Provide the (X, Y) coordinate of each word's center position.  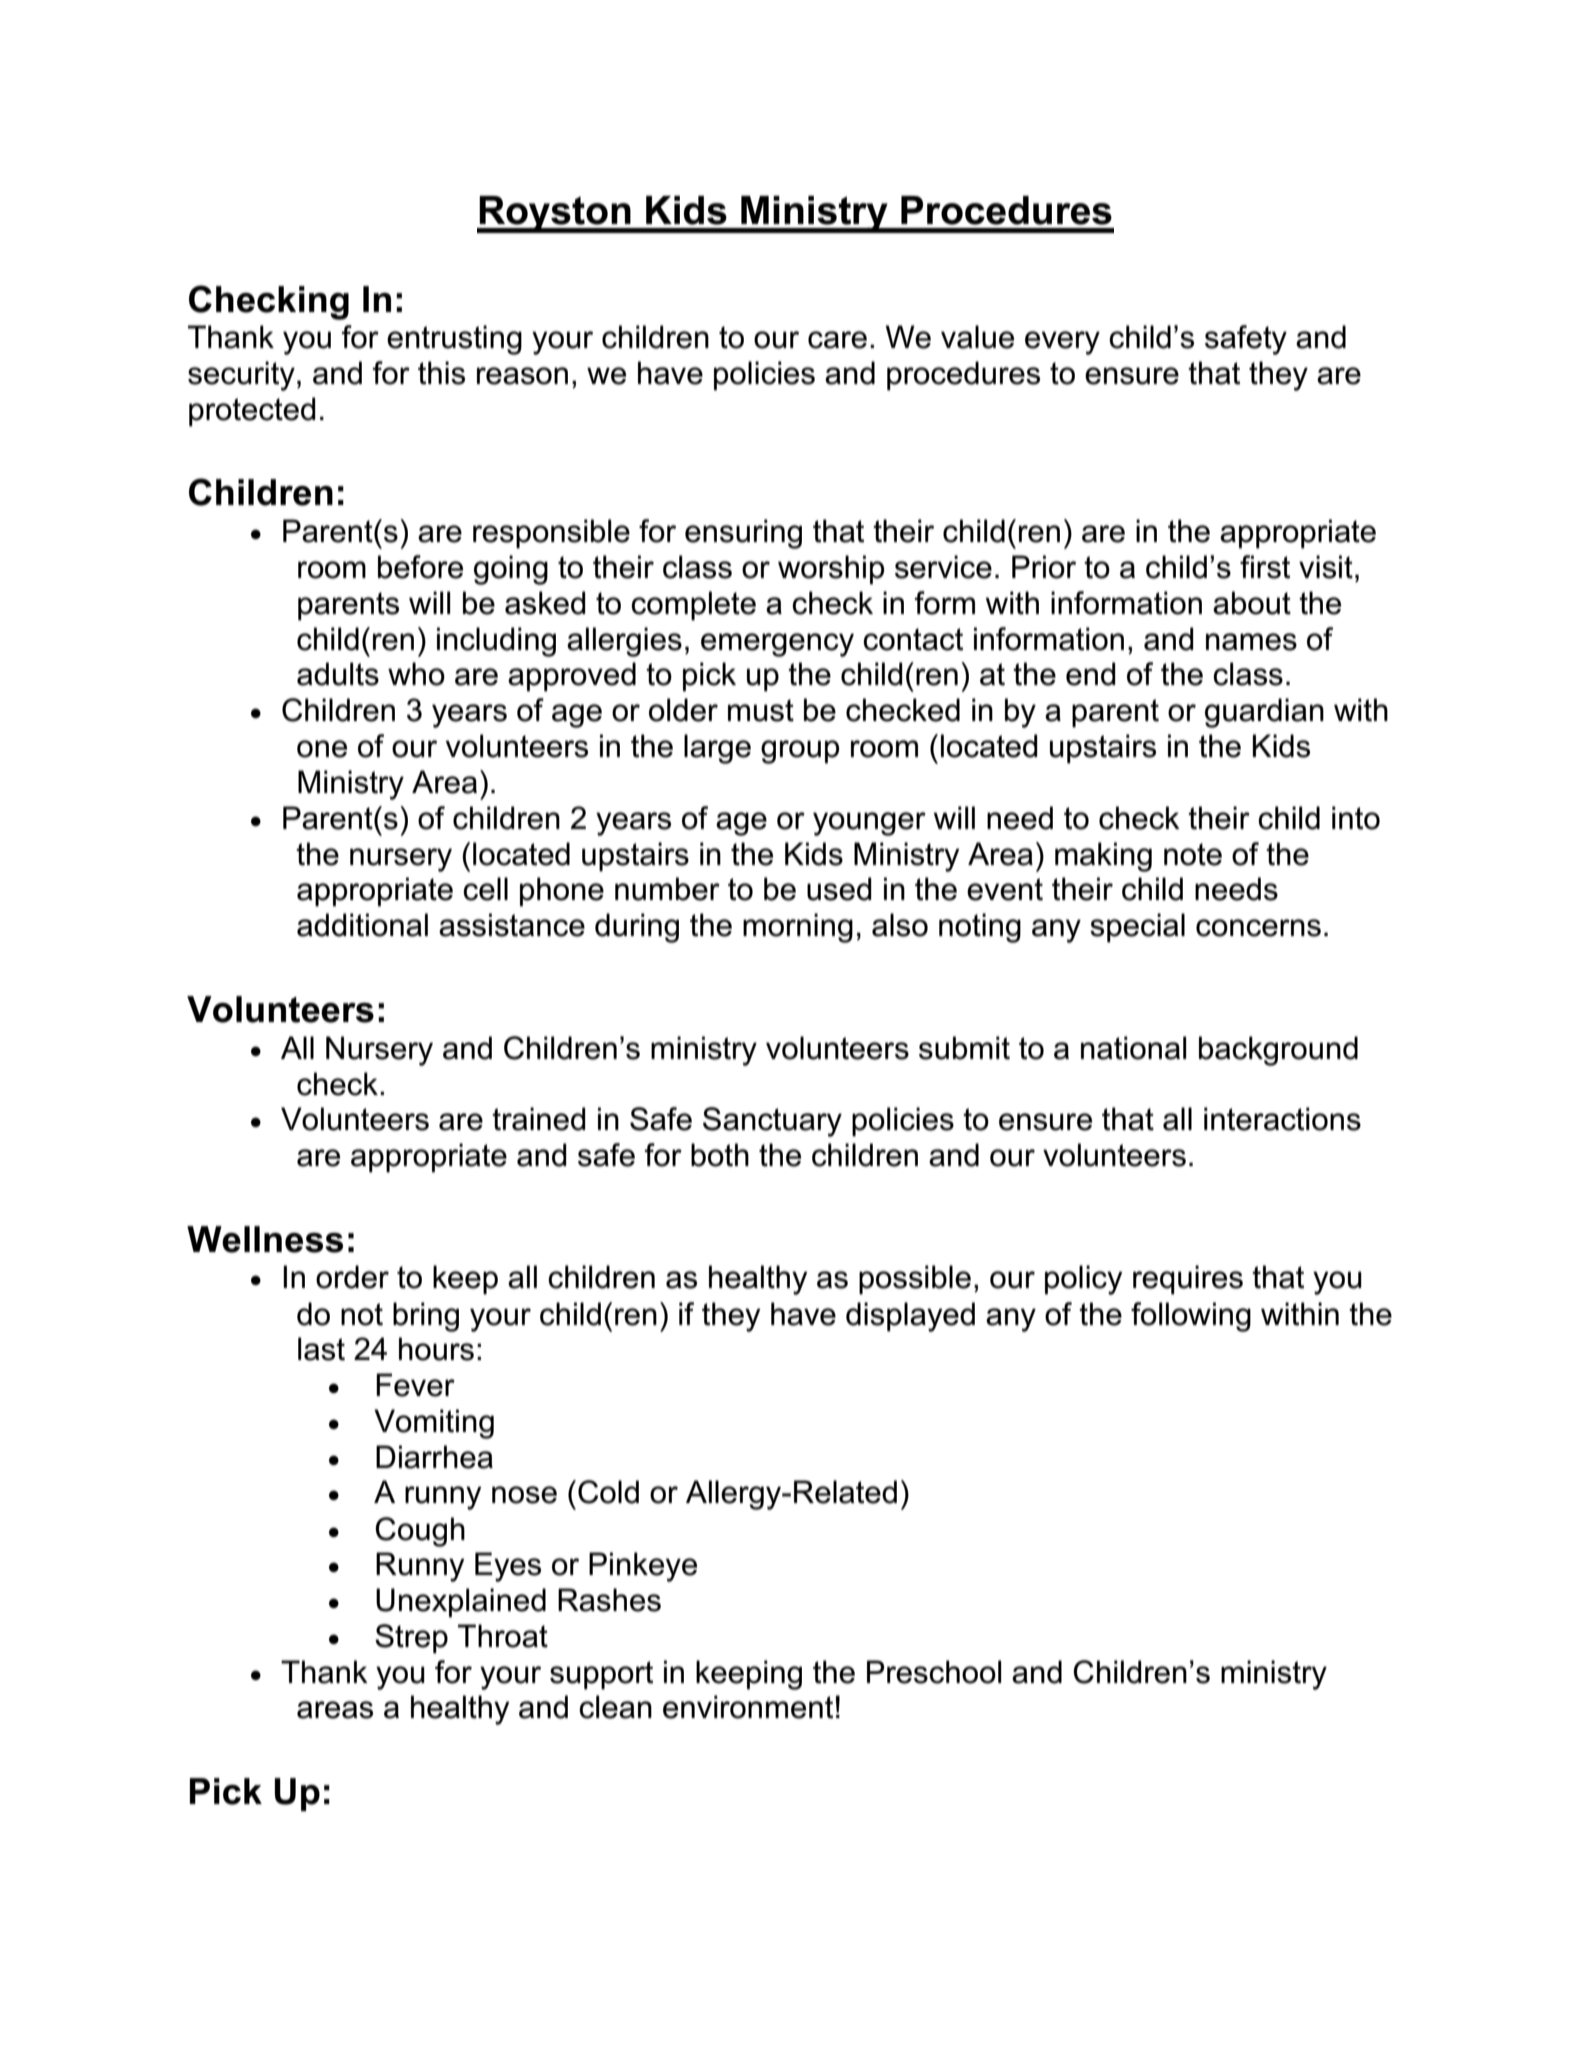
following (1191, 1317)
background (1278, 1051)
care (837, 340)
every (1062, 343)
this (441, 373)
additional (362, 925)
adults (338, 674)
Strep (411, 1639)
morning (798, 928)
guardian (1264, 713)
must (761, 710)
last (321, 1349)
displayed (910, 1317)
